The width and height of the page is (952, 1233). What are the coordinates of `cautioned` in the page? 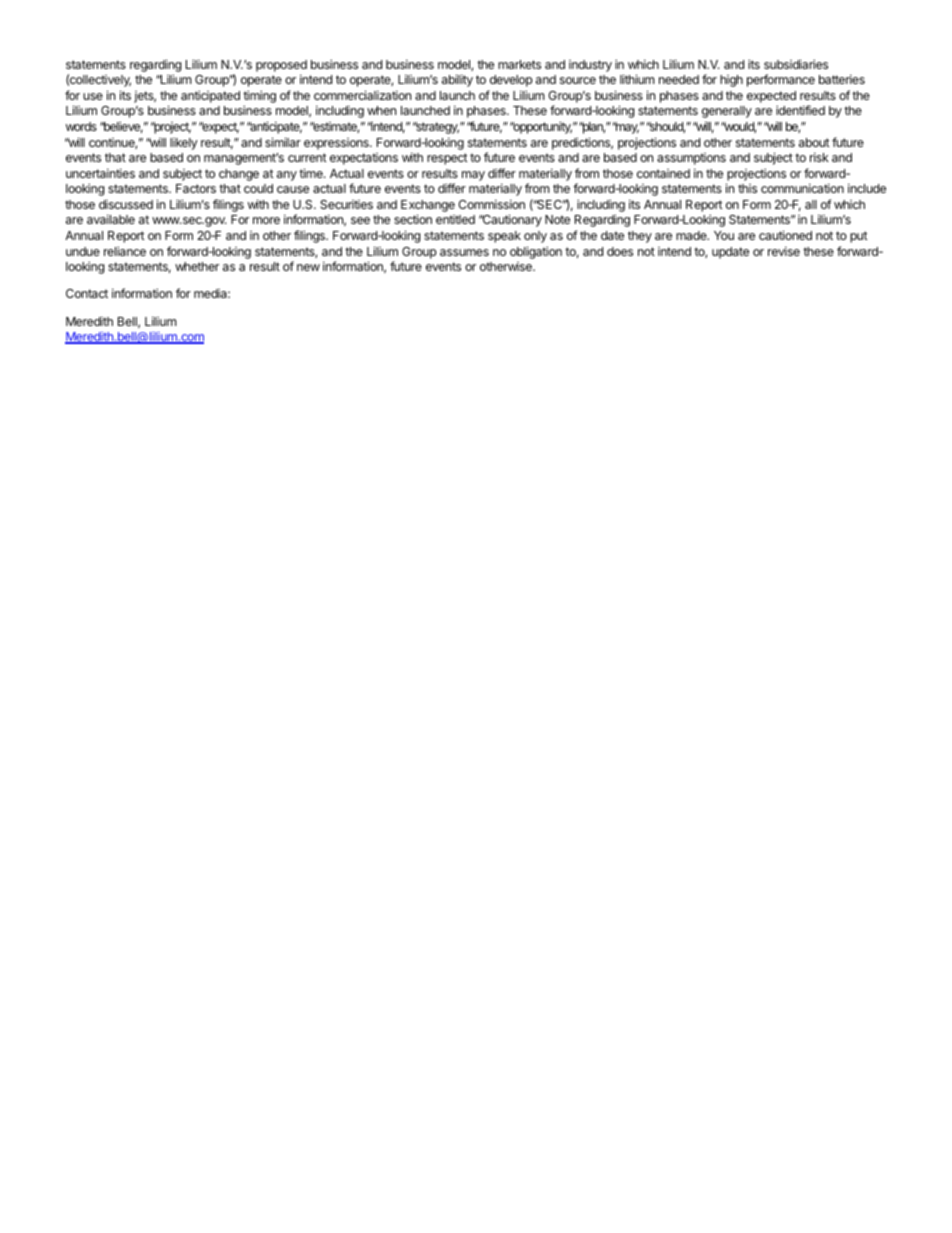 It's located at (785, 235).
